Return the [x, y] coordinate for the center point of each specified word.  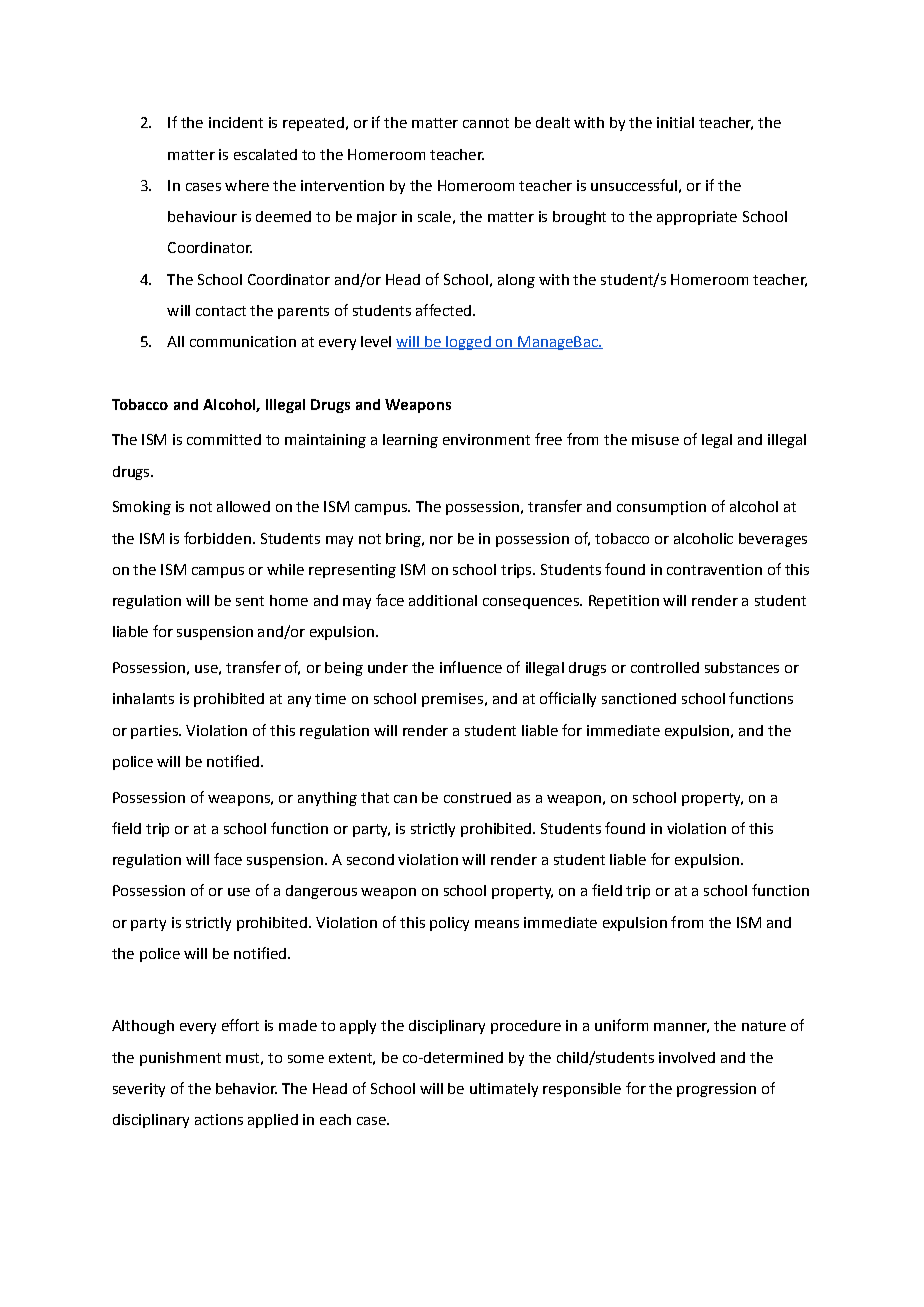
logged [468, 343]
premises [452, 700]
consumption [661, 508]
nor [441, 540]
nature [764, 1026]
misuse [655, 439]
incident [236, 122]
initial [675, 122]
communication [243, 341]
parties [155, 732]
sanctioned [639, 698]
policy [449, 924]
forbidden [217, 538]
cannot [486, 123]
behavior [246, 1088]
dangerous [321, 892]
